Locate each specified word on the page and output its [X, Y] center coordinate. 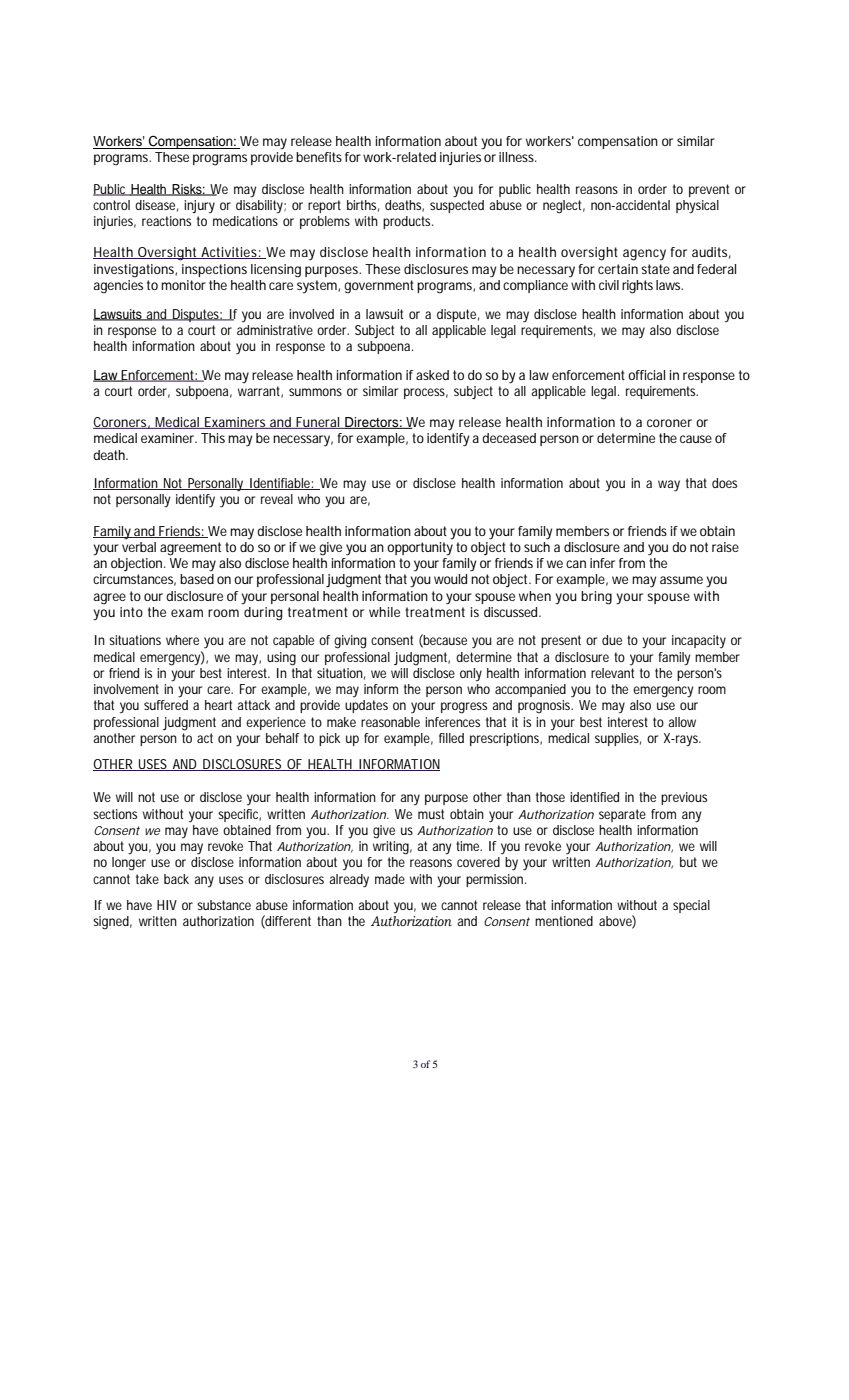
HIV [167, 905]
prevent [709, 190]
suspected [457, 205]
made [390, 879]
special [691, 906]
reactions [166, 221]
